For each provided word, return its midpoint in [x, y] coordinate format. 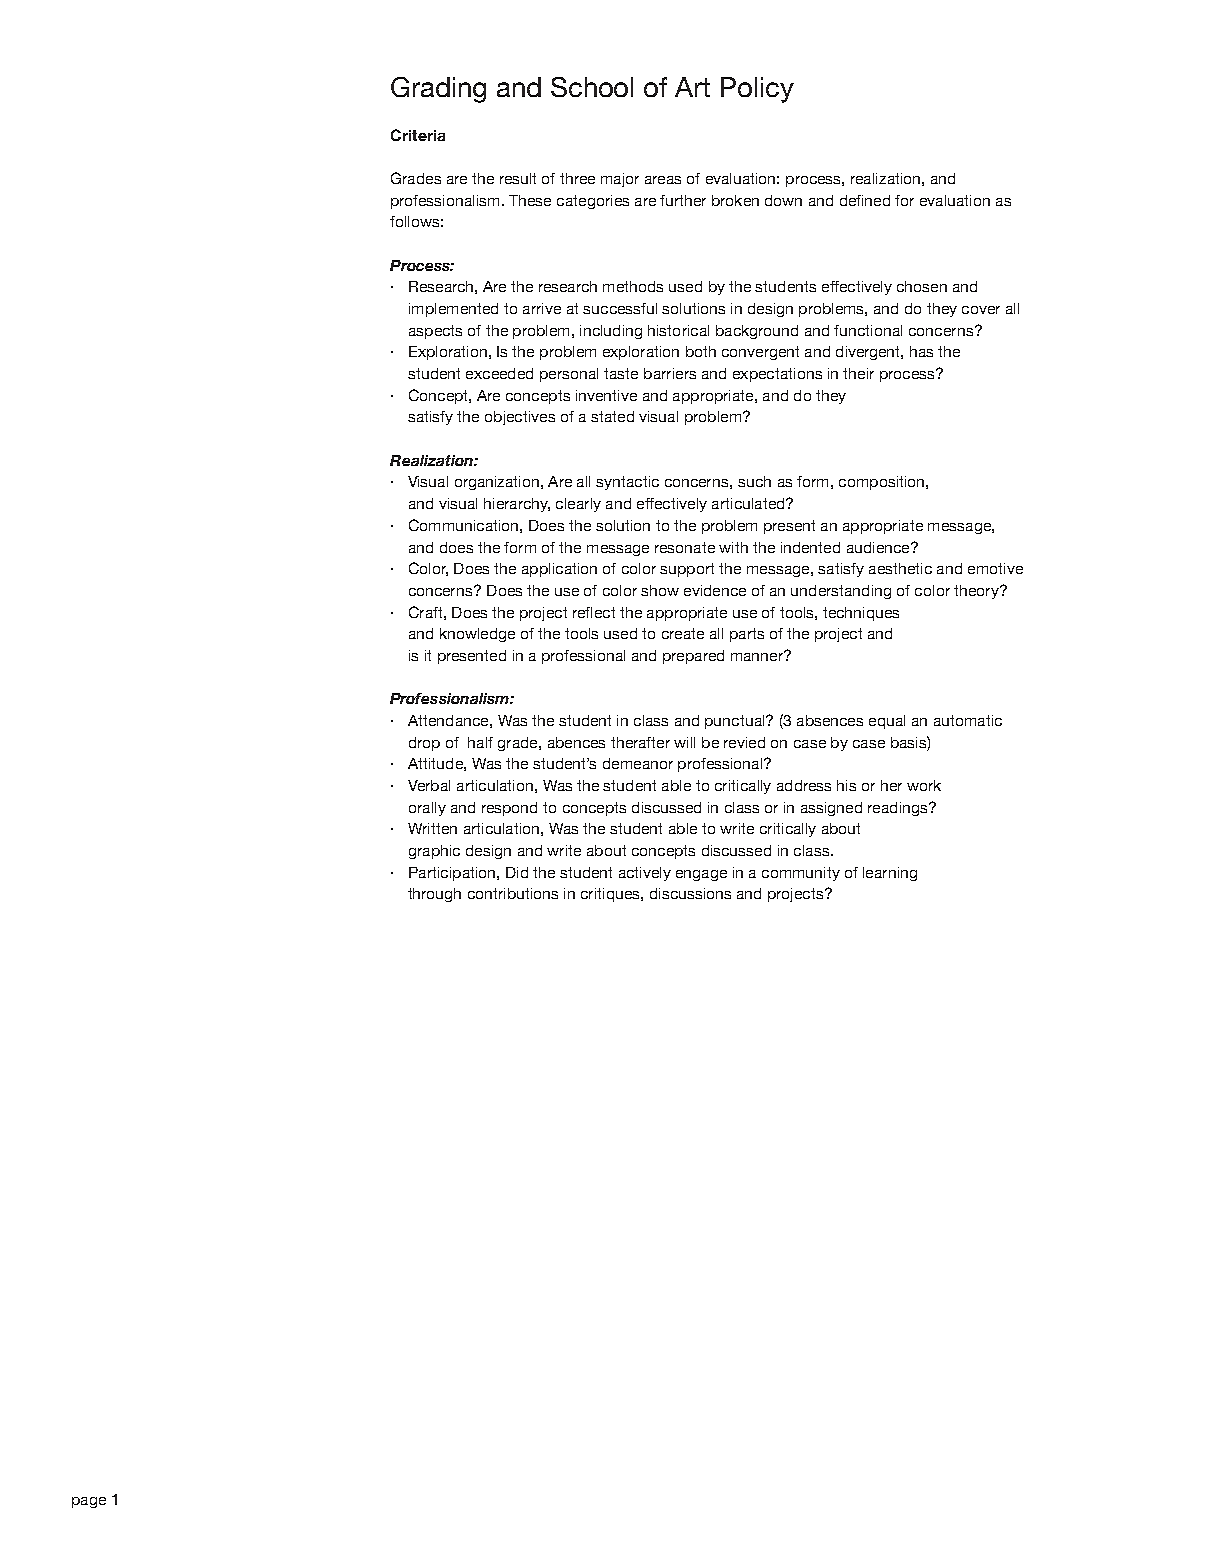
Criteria [418, 135]
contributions [513, 893]
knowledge [477, 635]
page [89, 1502]
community [801, 874]
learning [890, 874]
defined [865, 200]
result [518, 178]
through [434, 895]
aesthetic [900, 568]
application [559, 570]
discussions [690, 893]
